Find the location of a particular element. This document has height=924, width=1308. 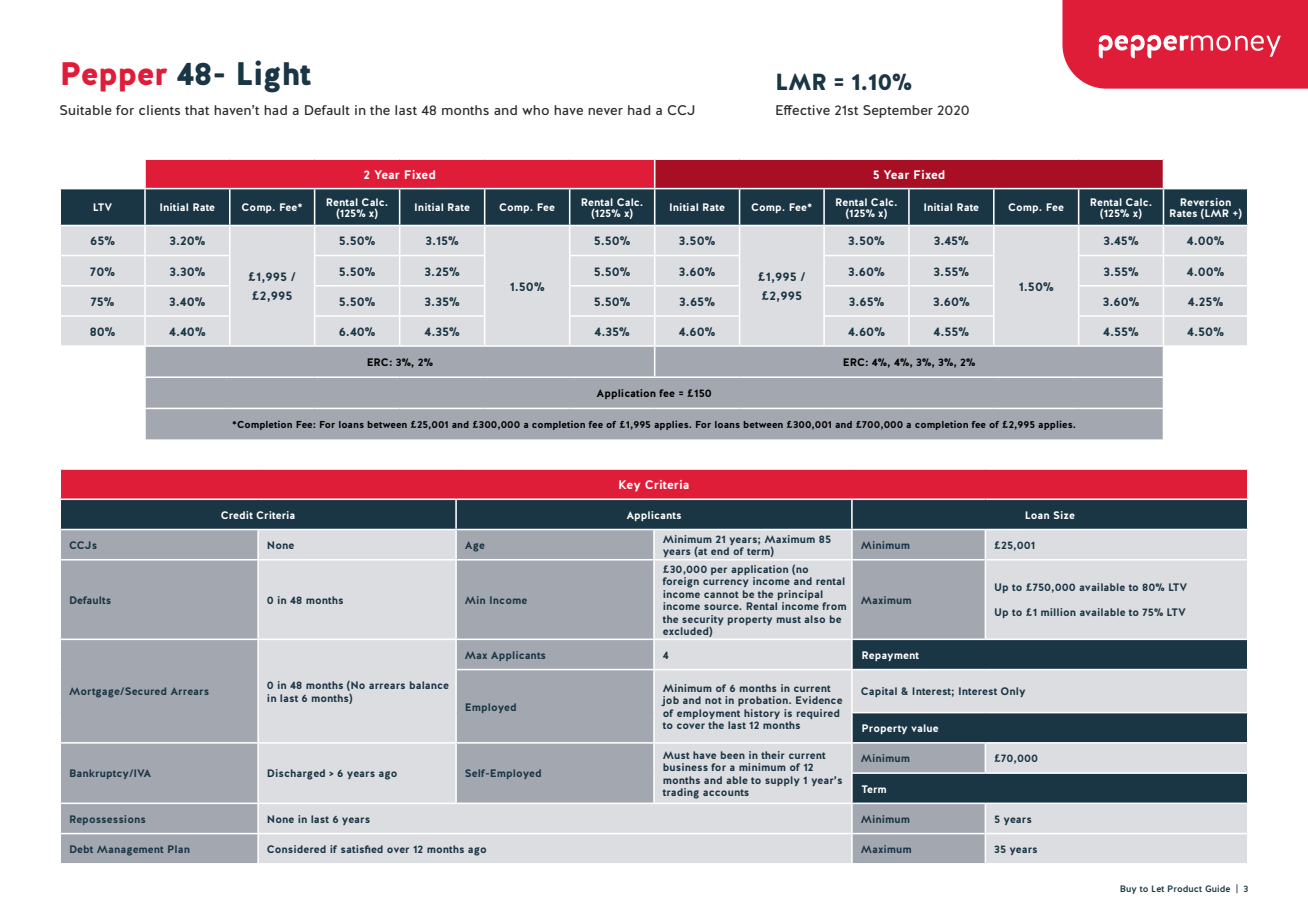

September is located at coordinates (898, 111).
